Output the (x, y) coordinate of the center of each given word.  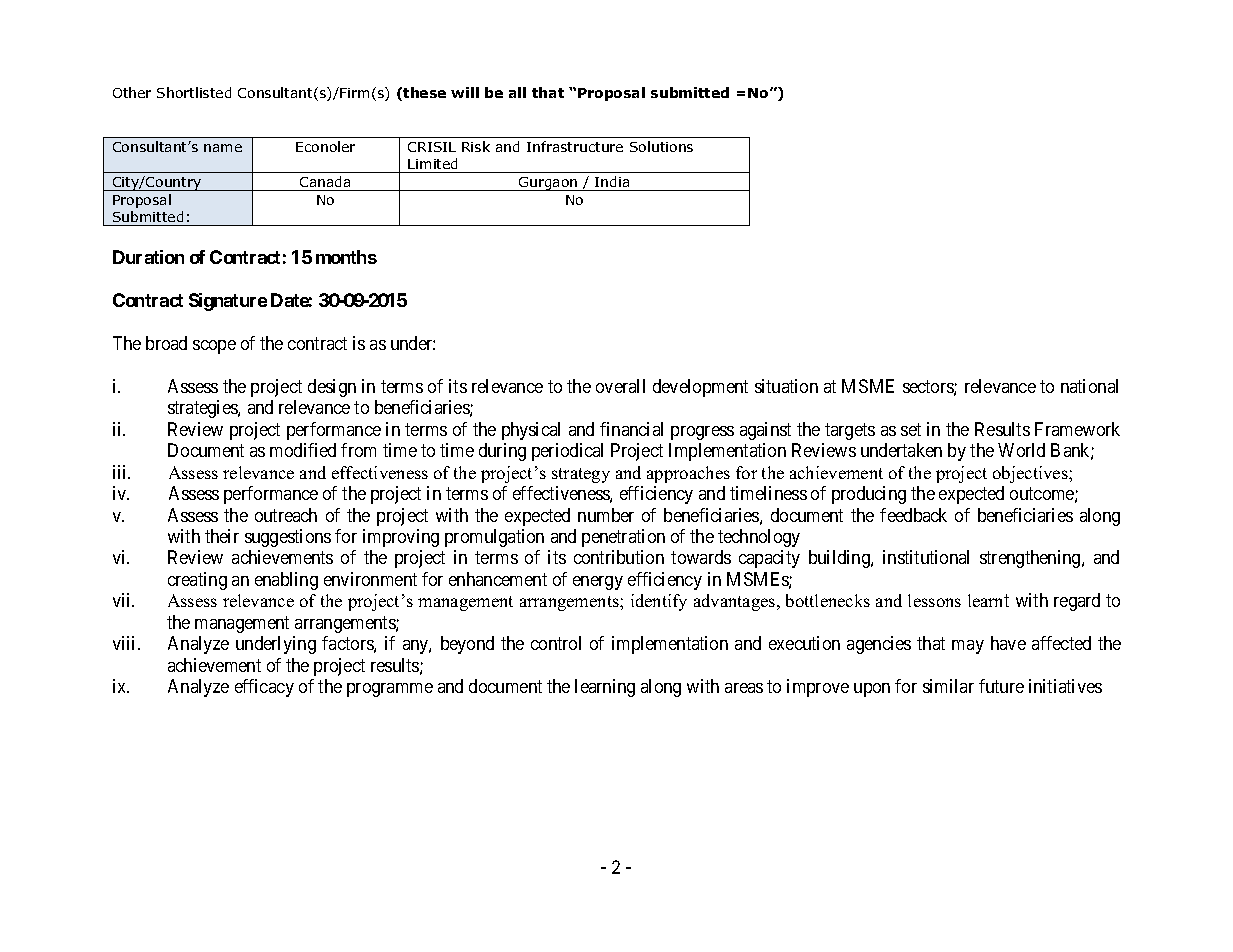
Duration (148, 257)
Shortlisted (194, 92)
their (222, 536)
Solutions (661, 146)
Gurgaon (548, 184)
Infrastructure (575, 146)
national (1089, 386)
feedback (913, 515)
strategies (203, 409)
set (911, 429)
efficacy (264, 688)
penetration (623, 538)
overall (620, 386)
